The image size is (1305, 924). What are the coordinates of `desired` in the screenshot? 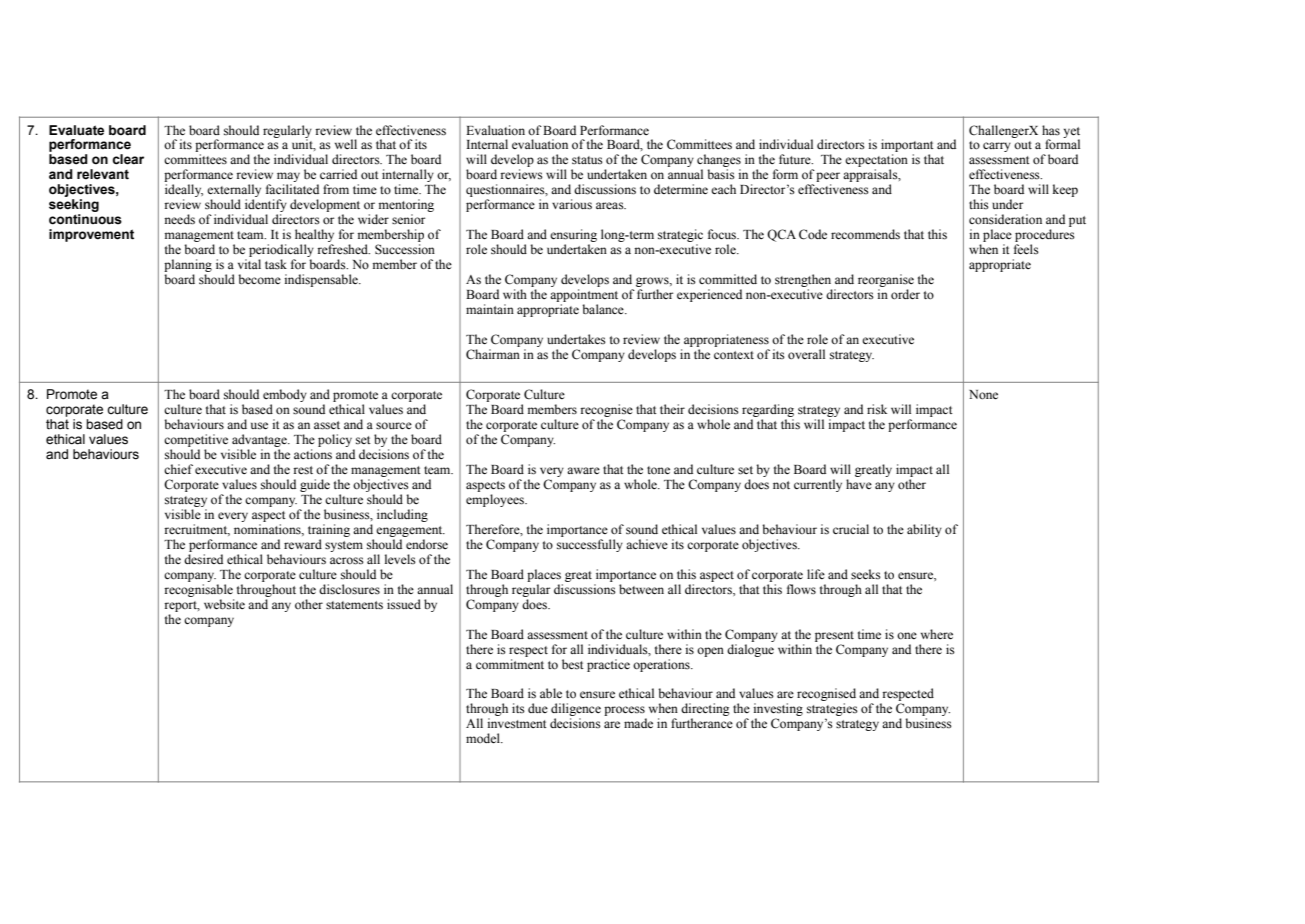 It's located at (203, 559).
